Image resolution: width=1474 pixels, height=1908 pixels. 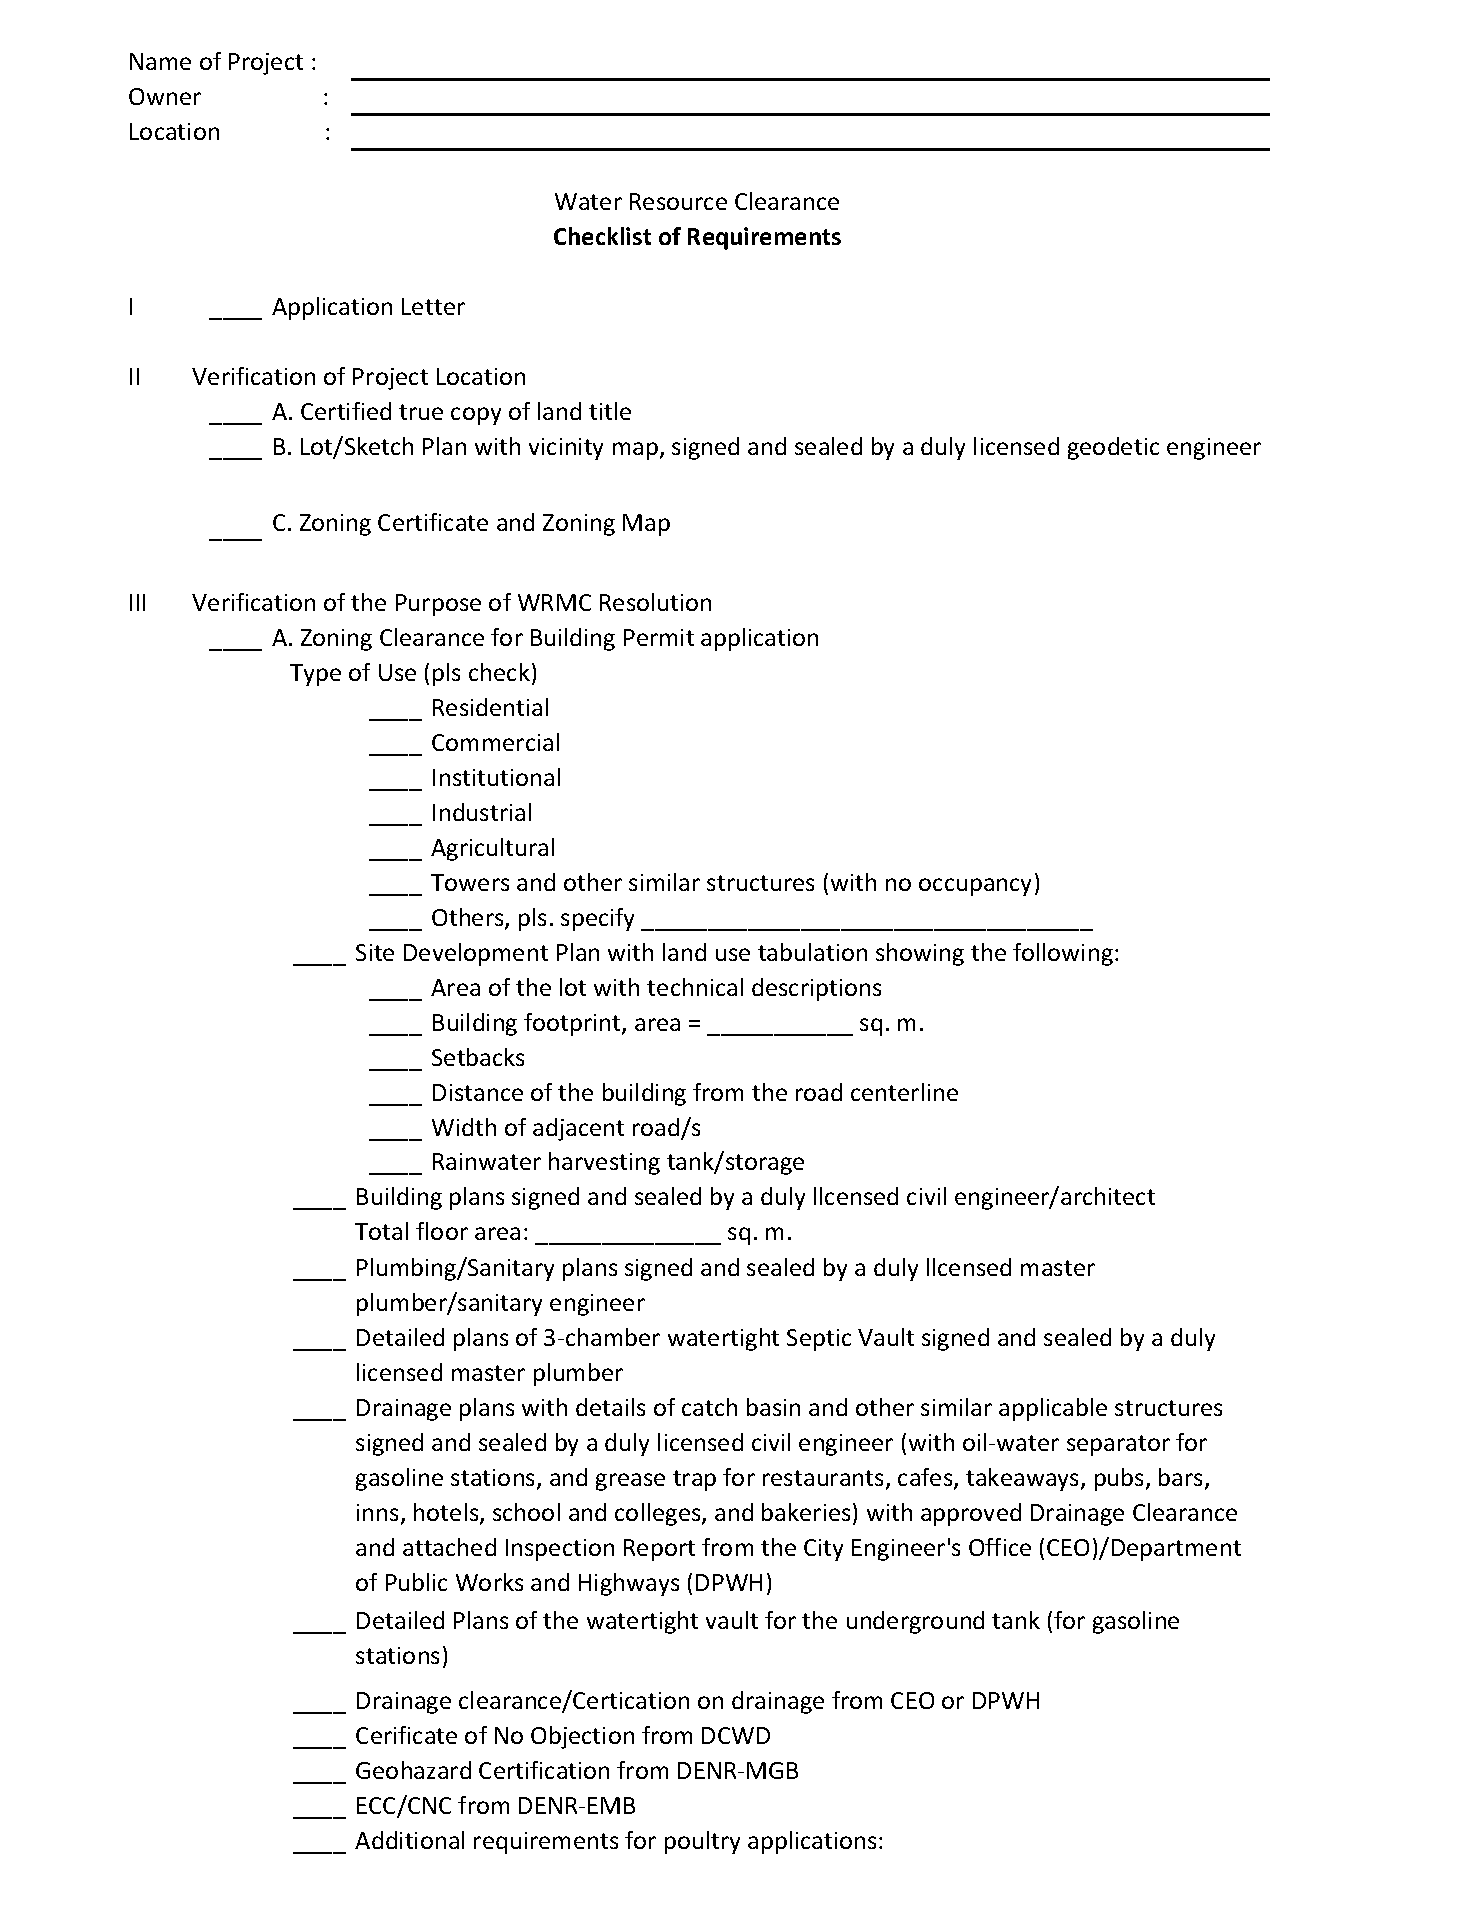 I want to click on Permit, so click(x=659, y=637).
